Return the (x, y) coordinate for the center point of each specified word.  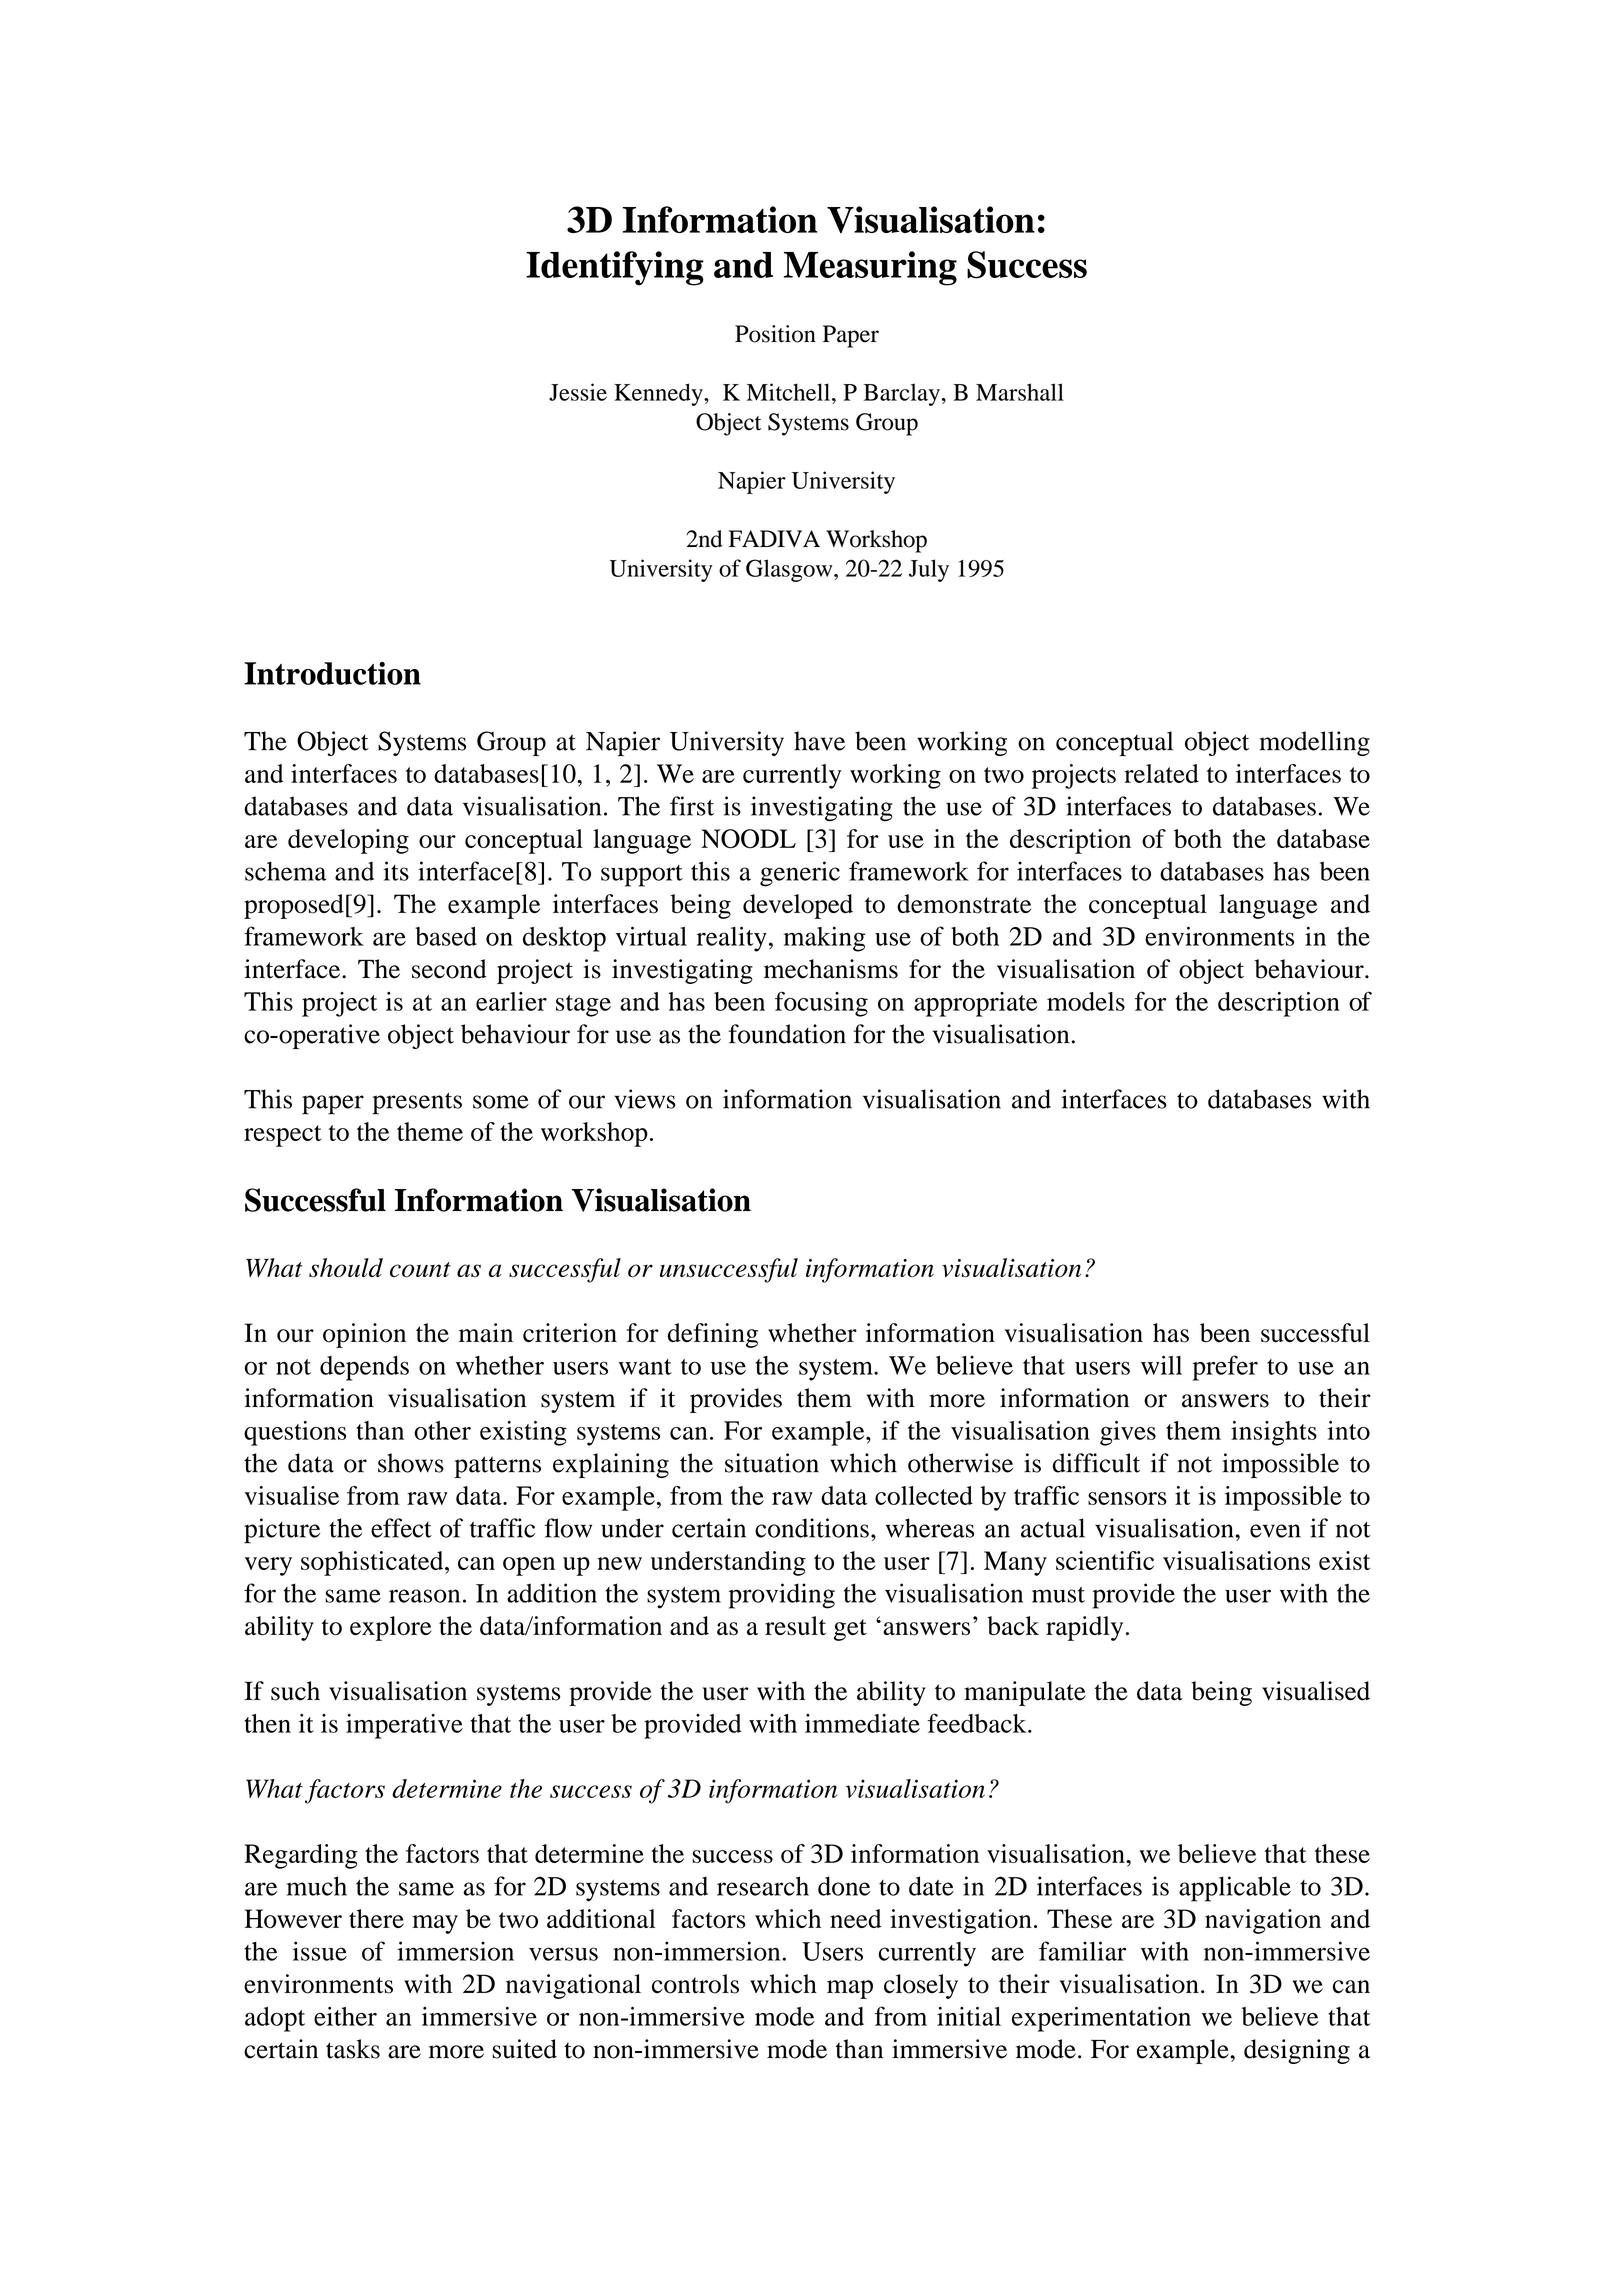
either (345, 2016)
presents (417, 1103)
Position (775, 334)
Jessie (578, 392)
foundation (787, 1034)
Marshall (1020, 392)
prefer (1225, 1368)
